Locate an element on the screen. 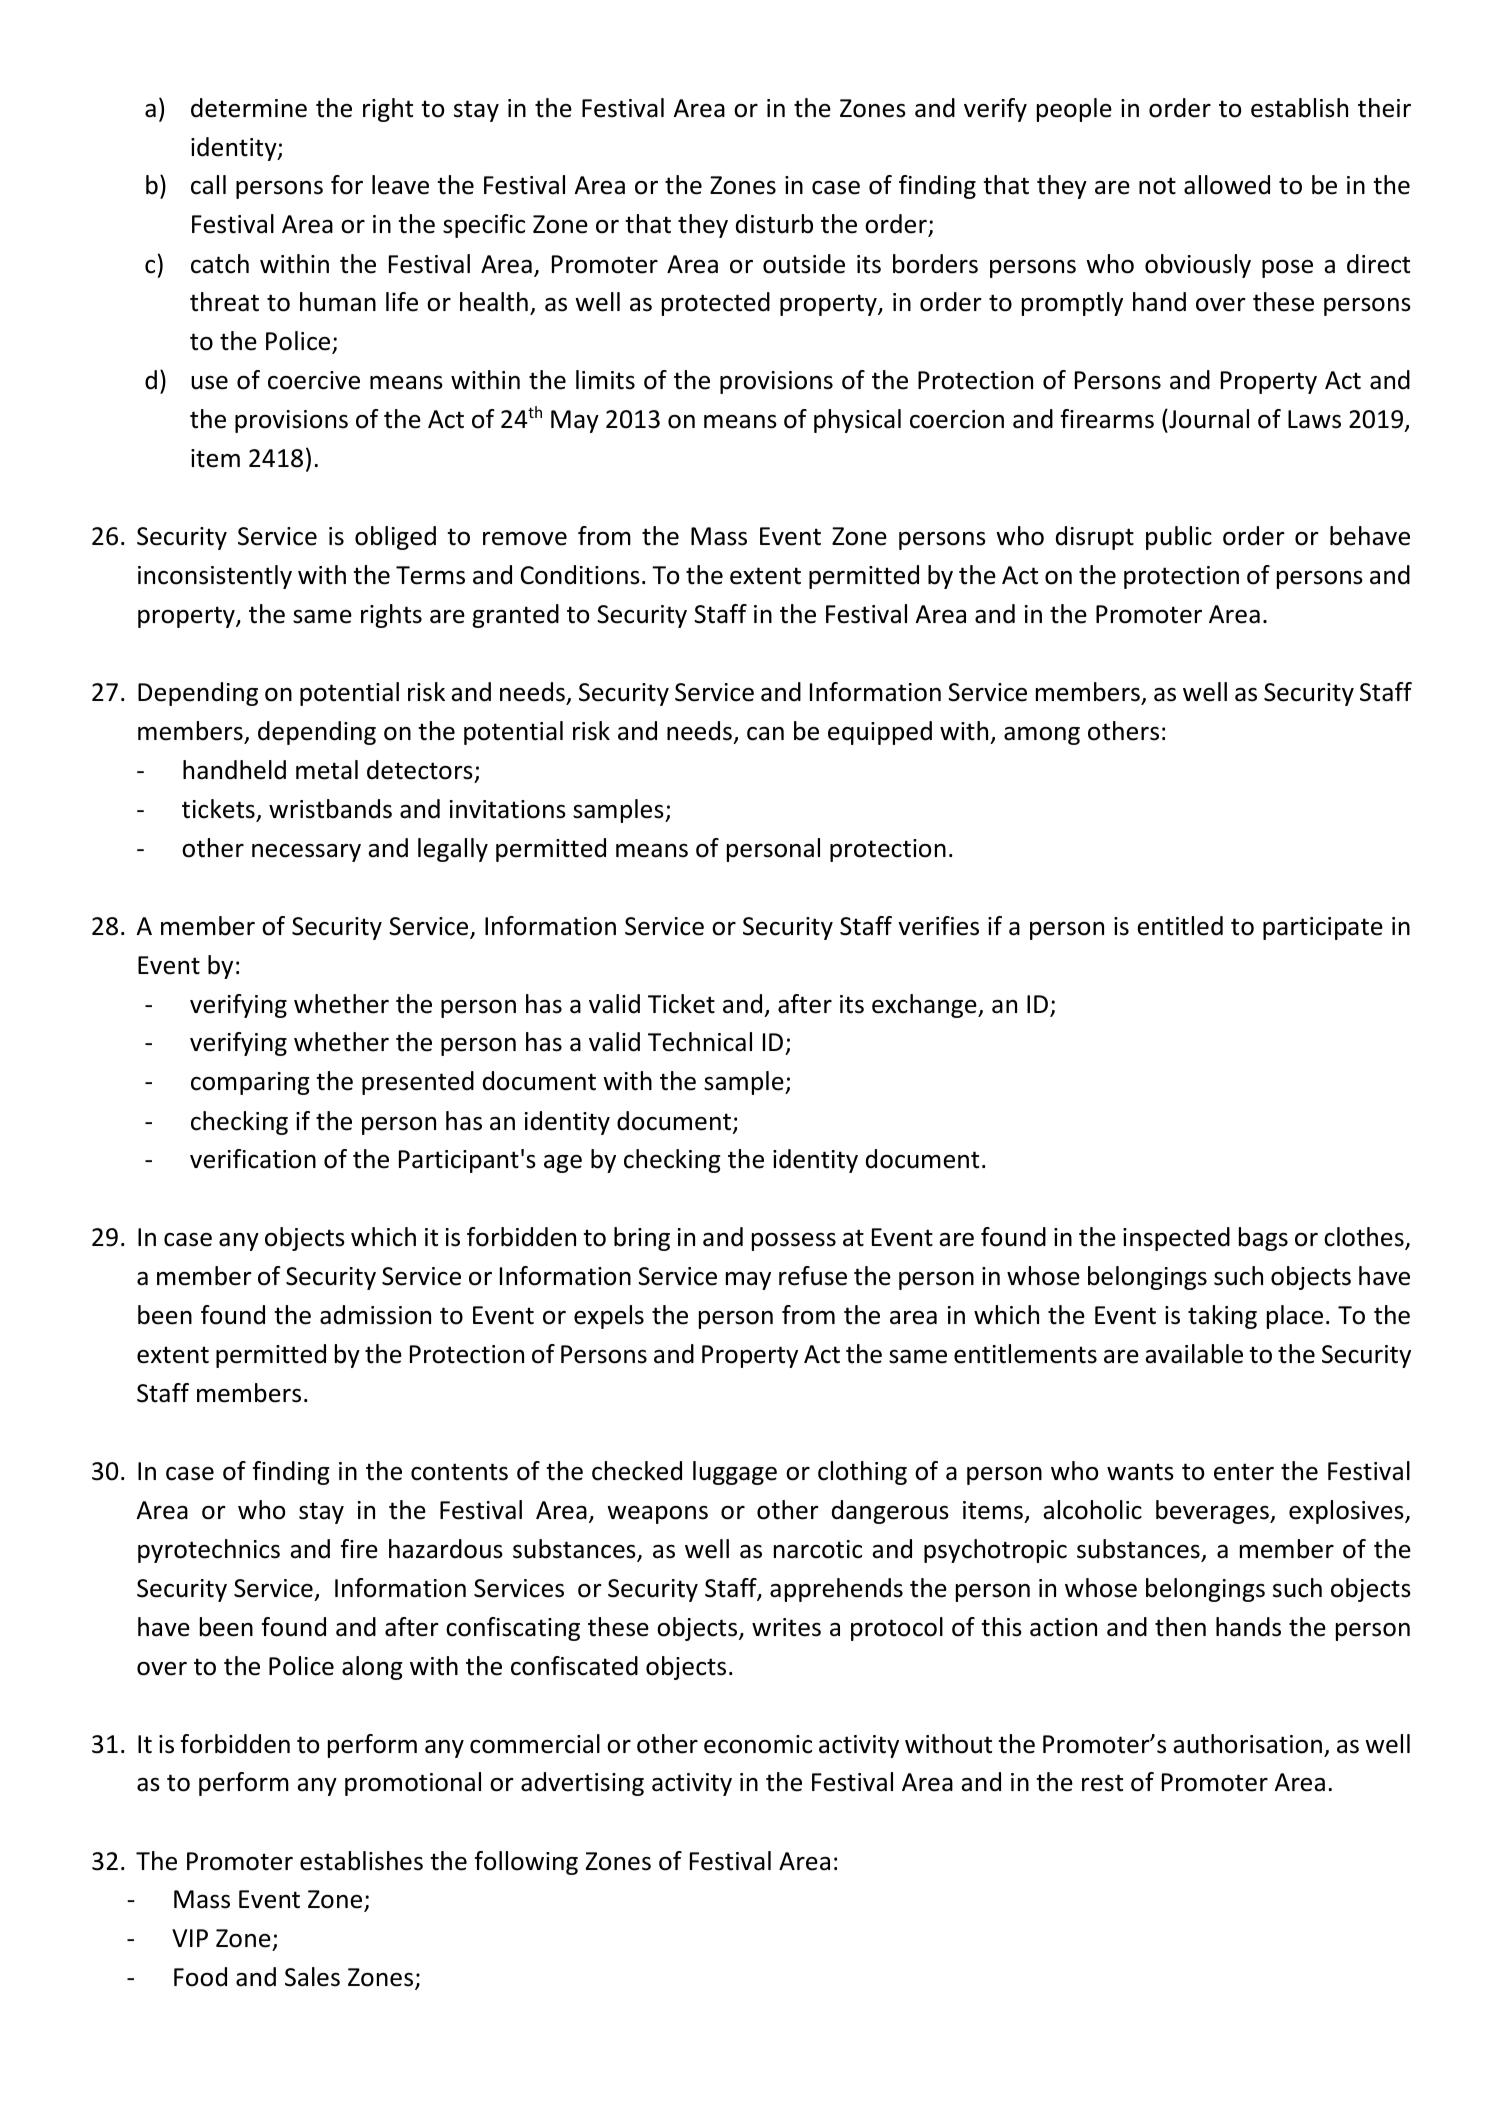  allowed is located at coordinates (1227, 185).
